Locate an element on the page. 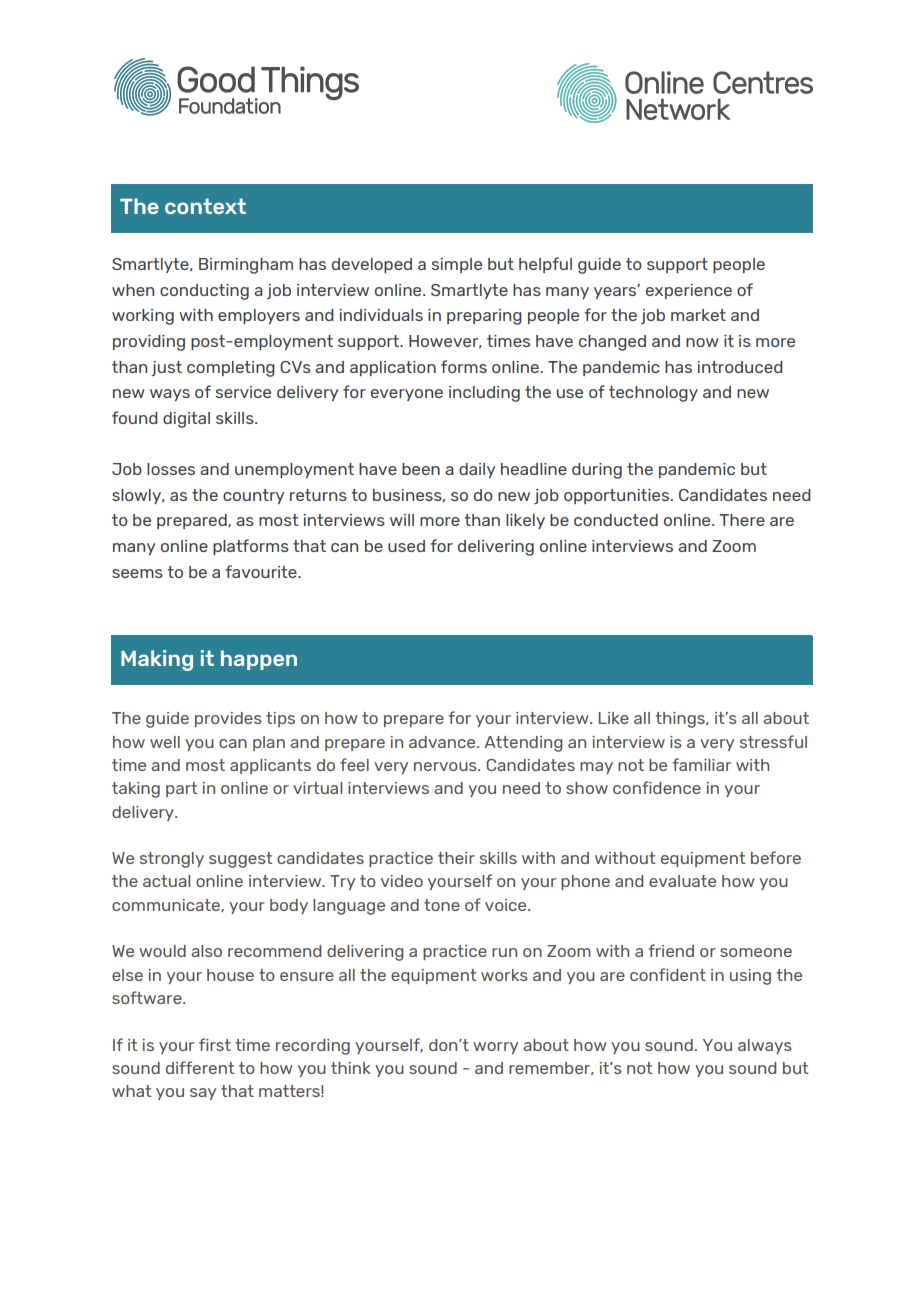 The width and height of the image is (924, 1308). advance is located at coordinates (443, 742).
